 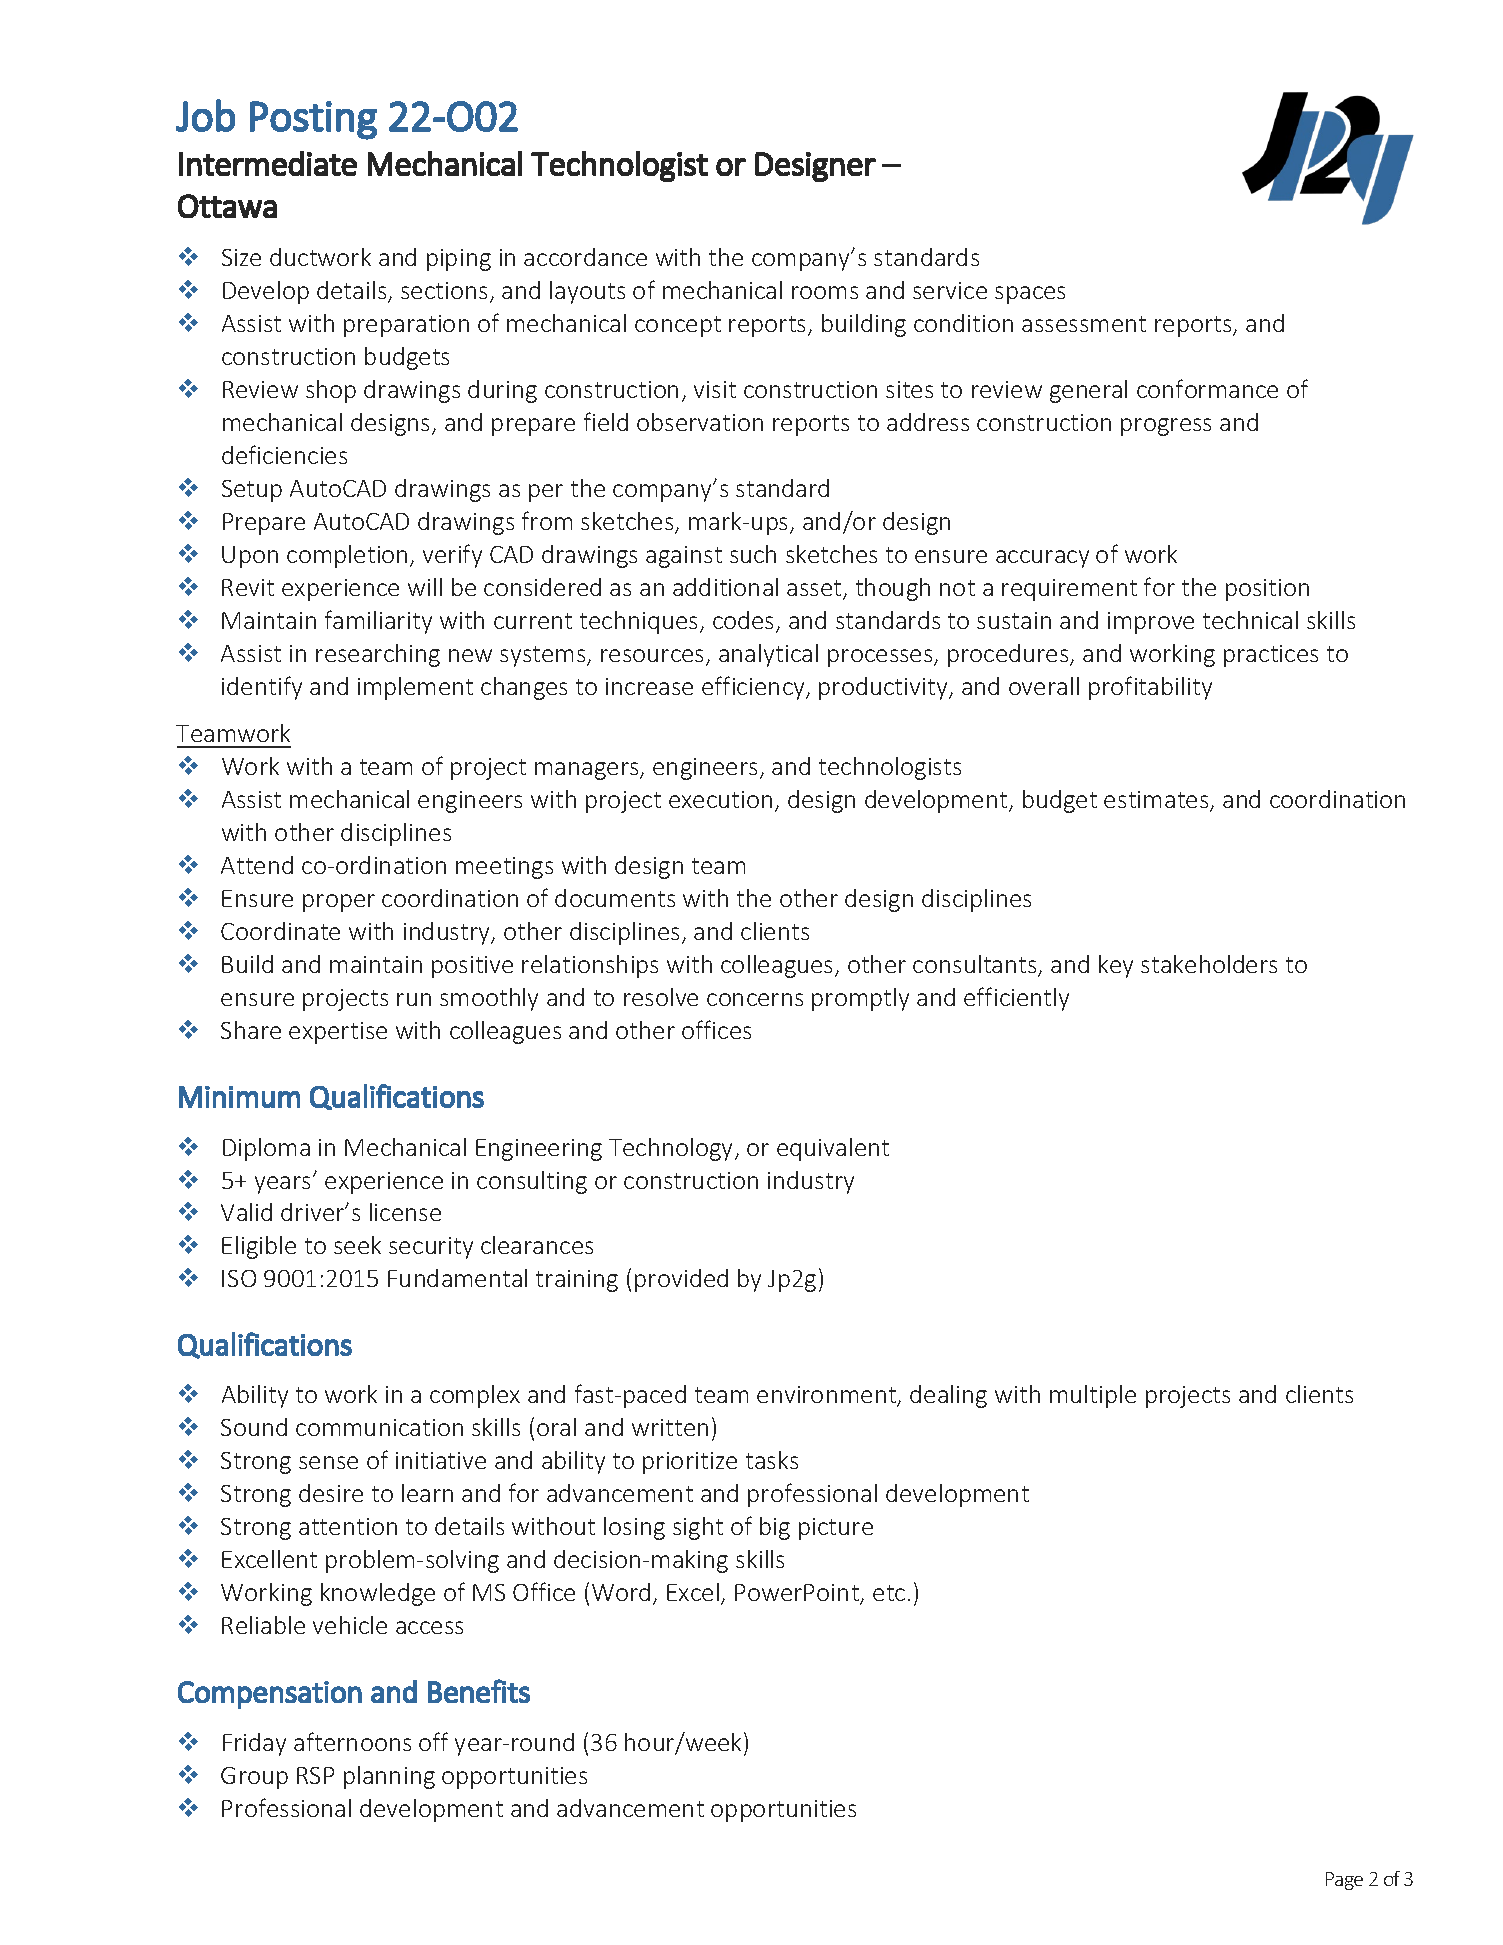 I want to click on assessment, so click(x=1084, y=324).
